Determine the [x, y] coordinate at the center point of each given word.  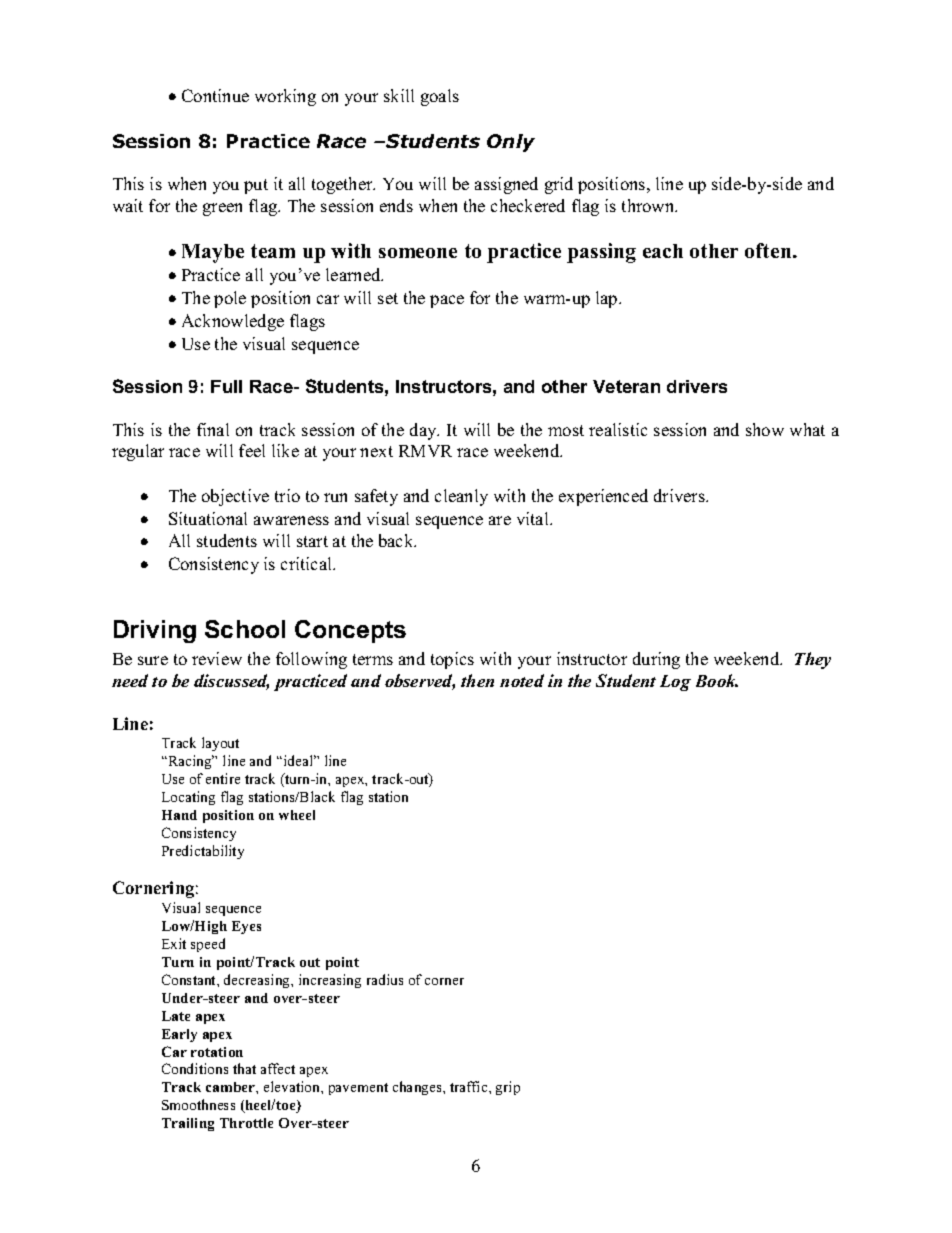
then [477, 680]
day [424, 431]
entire [223, 778]
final [213, 429]
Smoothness [198, 1104]
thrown [649, 205]
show [765, 429]
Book [717, 680]
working [285, 97]
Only [511, 143]
